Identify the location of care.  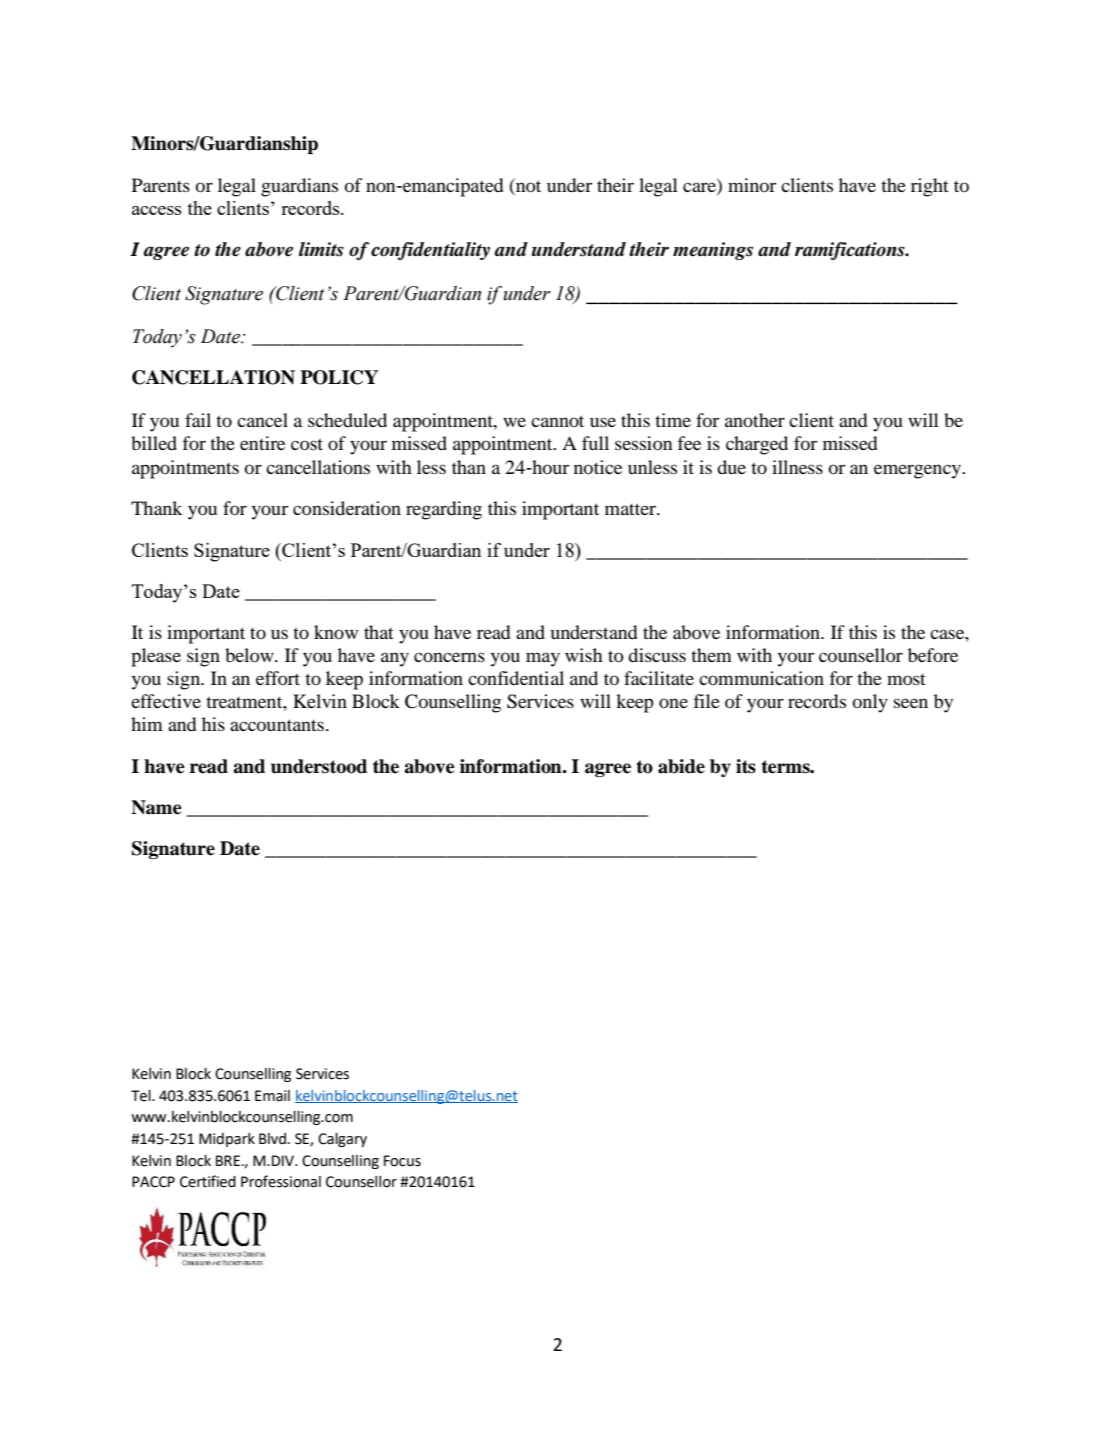
(699, 187).
